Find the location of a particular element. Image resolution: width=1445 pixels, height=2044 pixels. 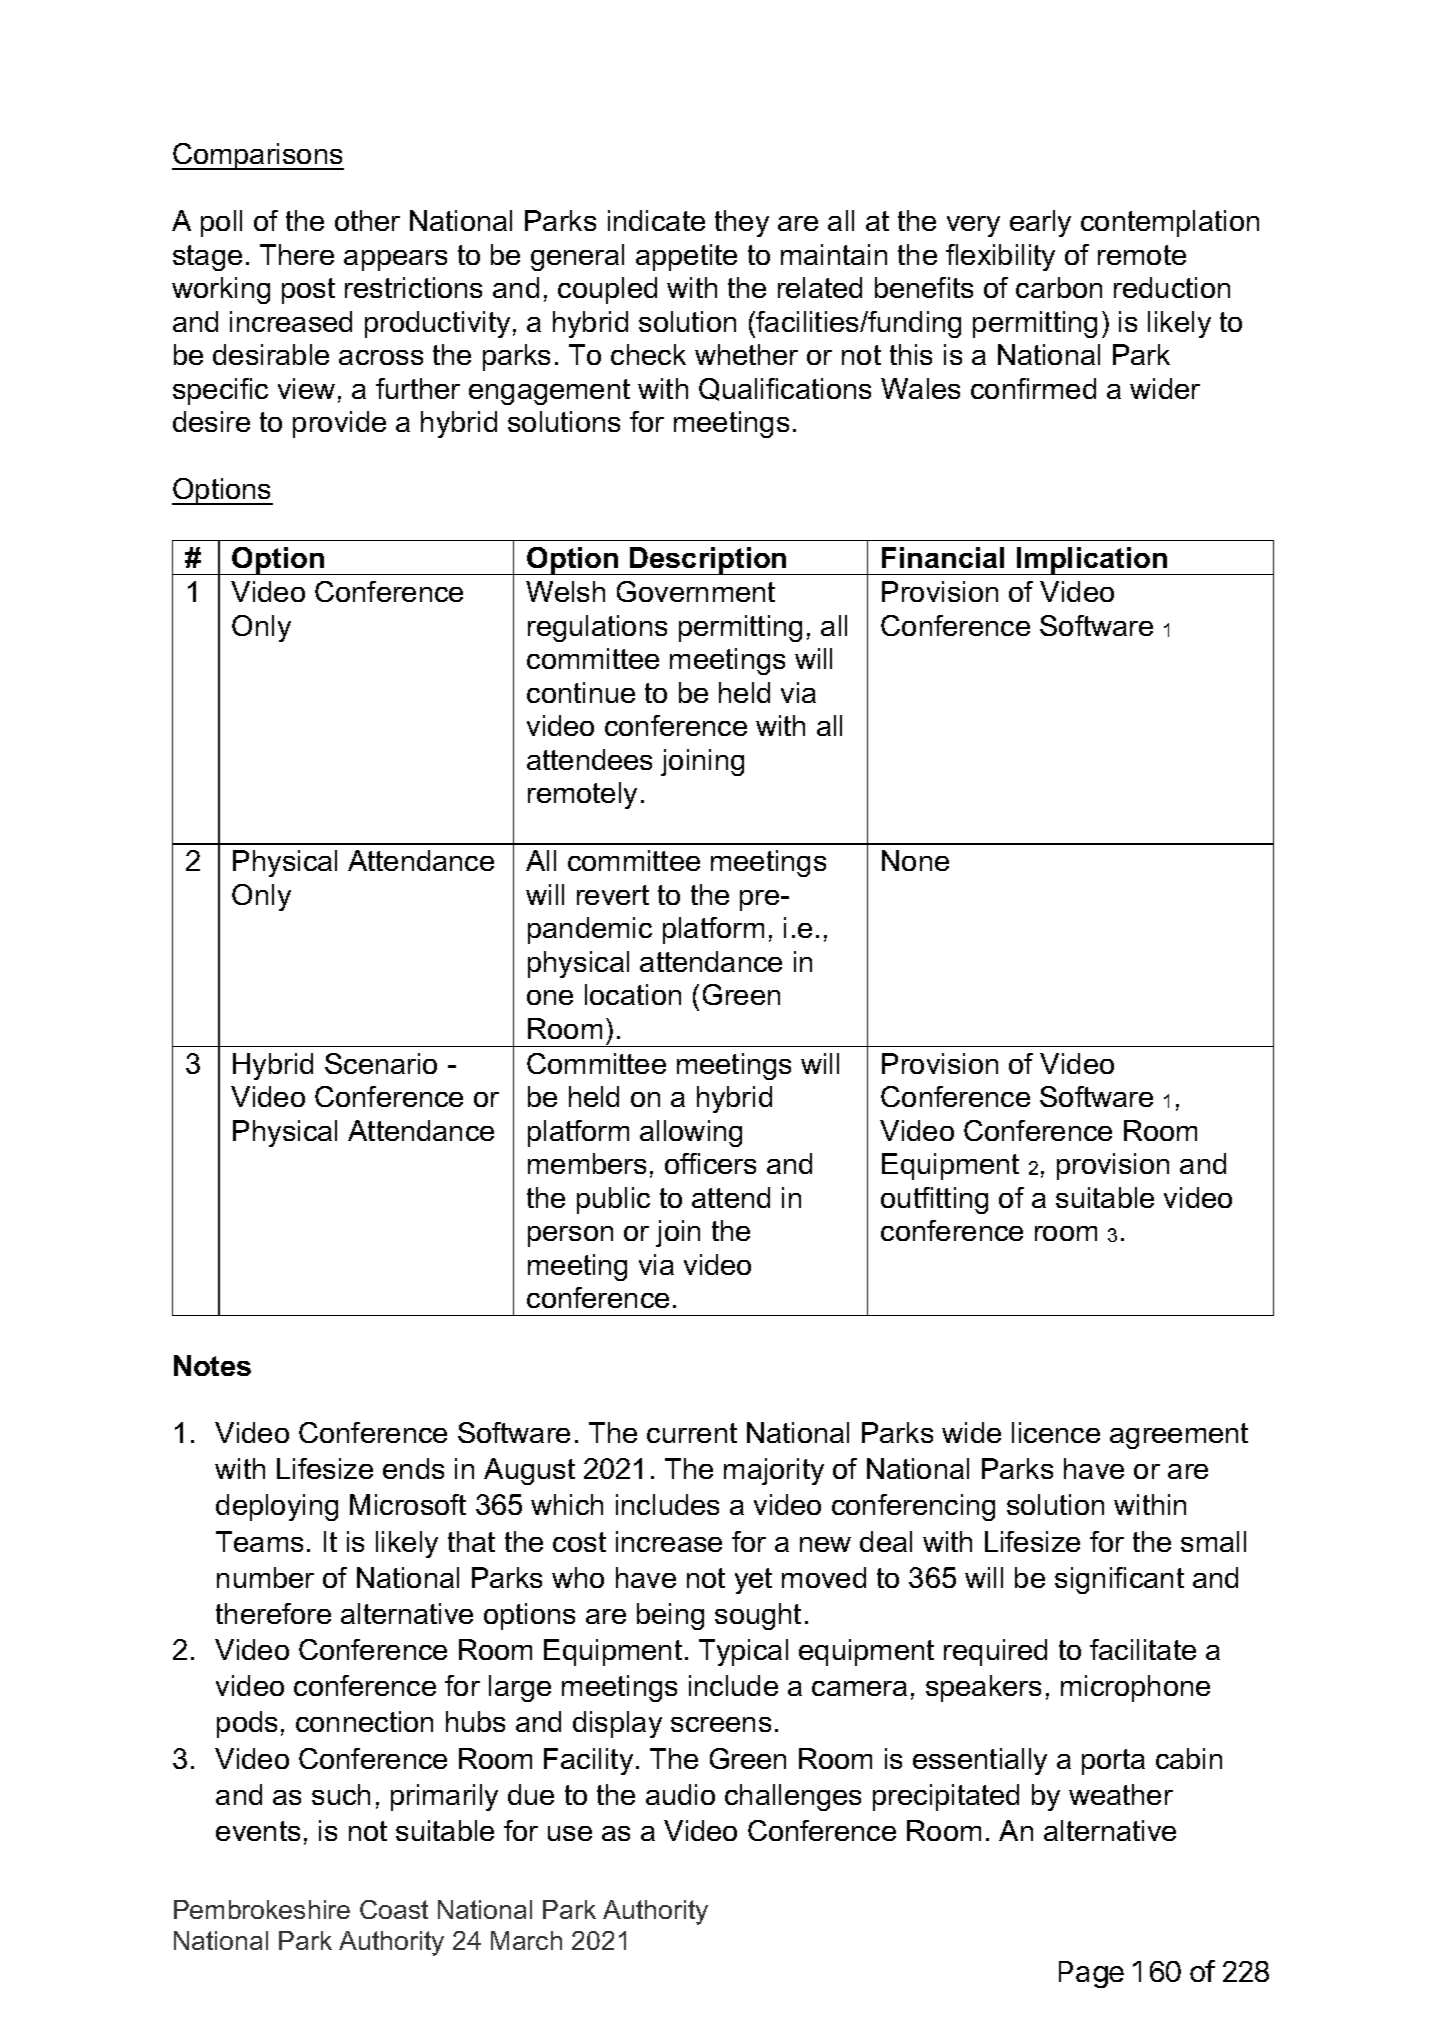

early is located at coordinates (1040, 223).
